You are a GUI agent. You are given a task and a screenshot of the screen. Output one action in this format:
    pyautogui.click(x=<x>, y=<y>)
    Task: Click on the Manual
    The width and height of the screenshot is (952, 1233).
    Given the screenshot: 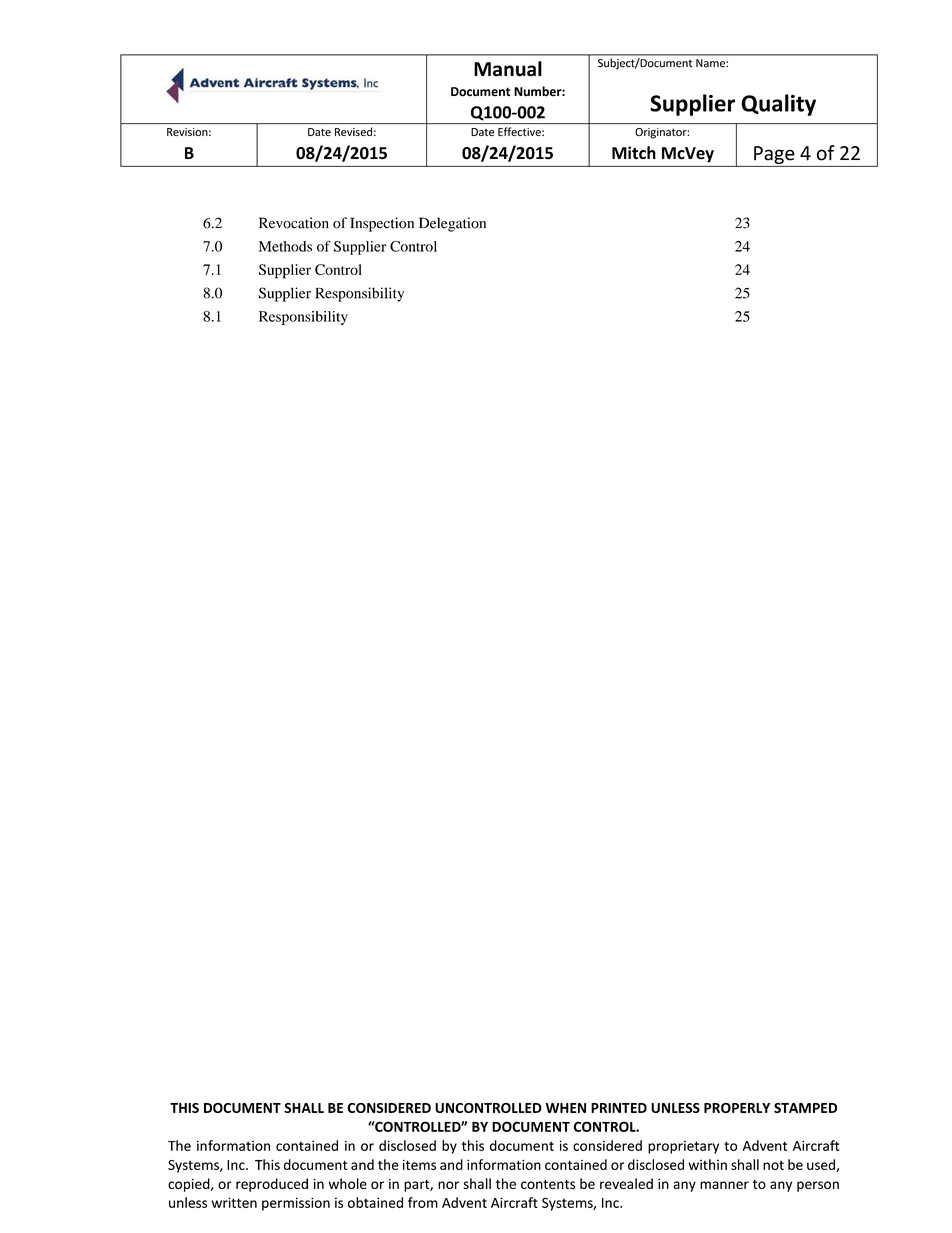 What is the action you would take?
    pyautogui.click(x=508, y=69)
